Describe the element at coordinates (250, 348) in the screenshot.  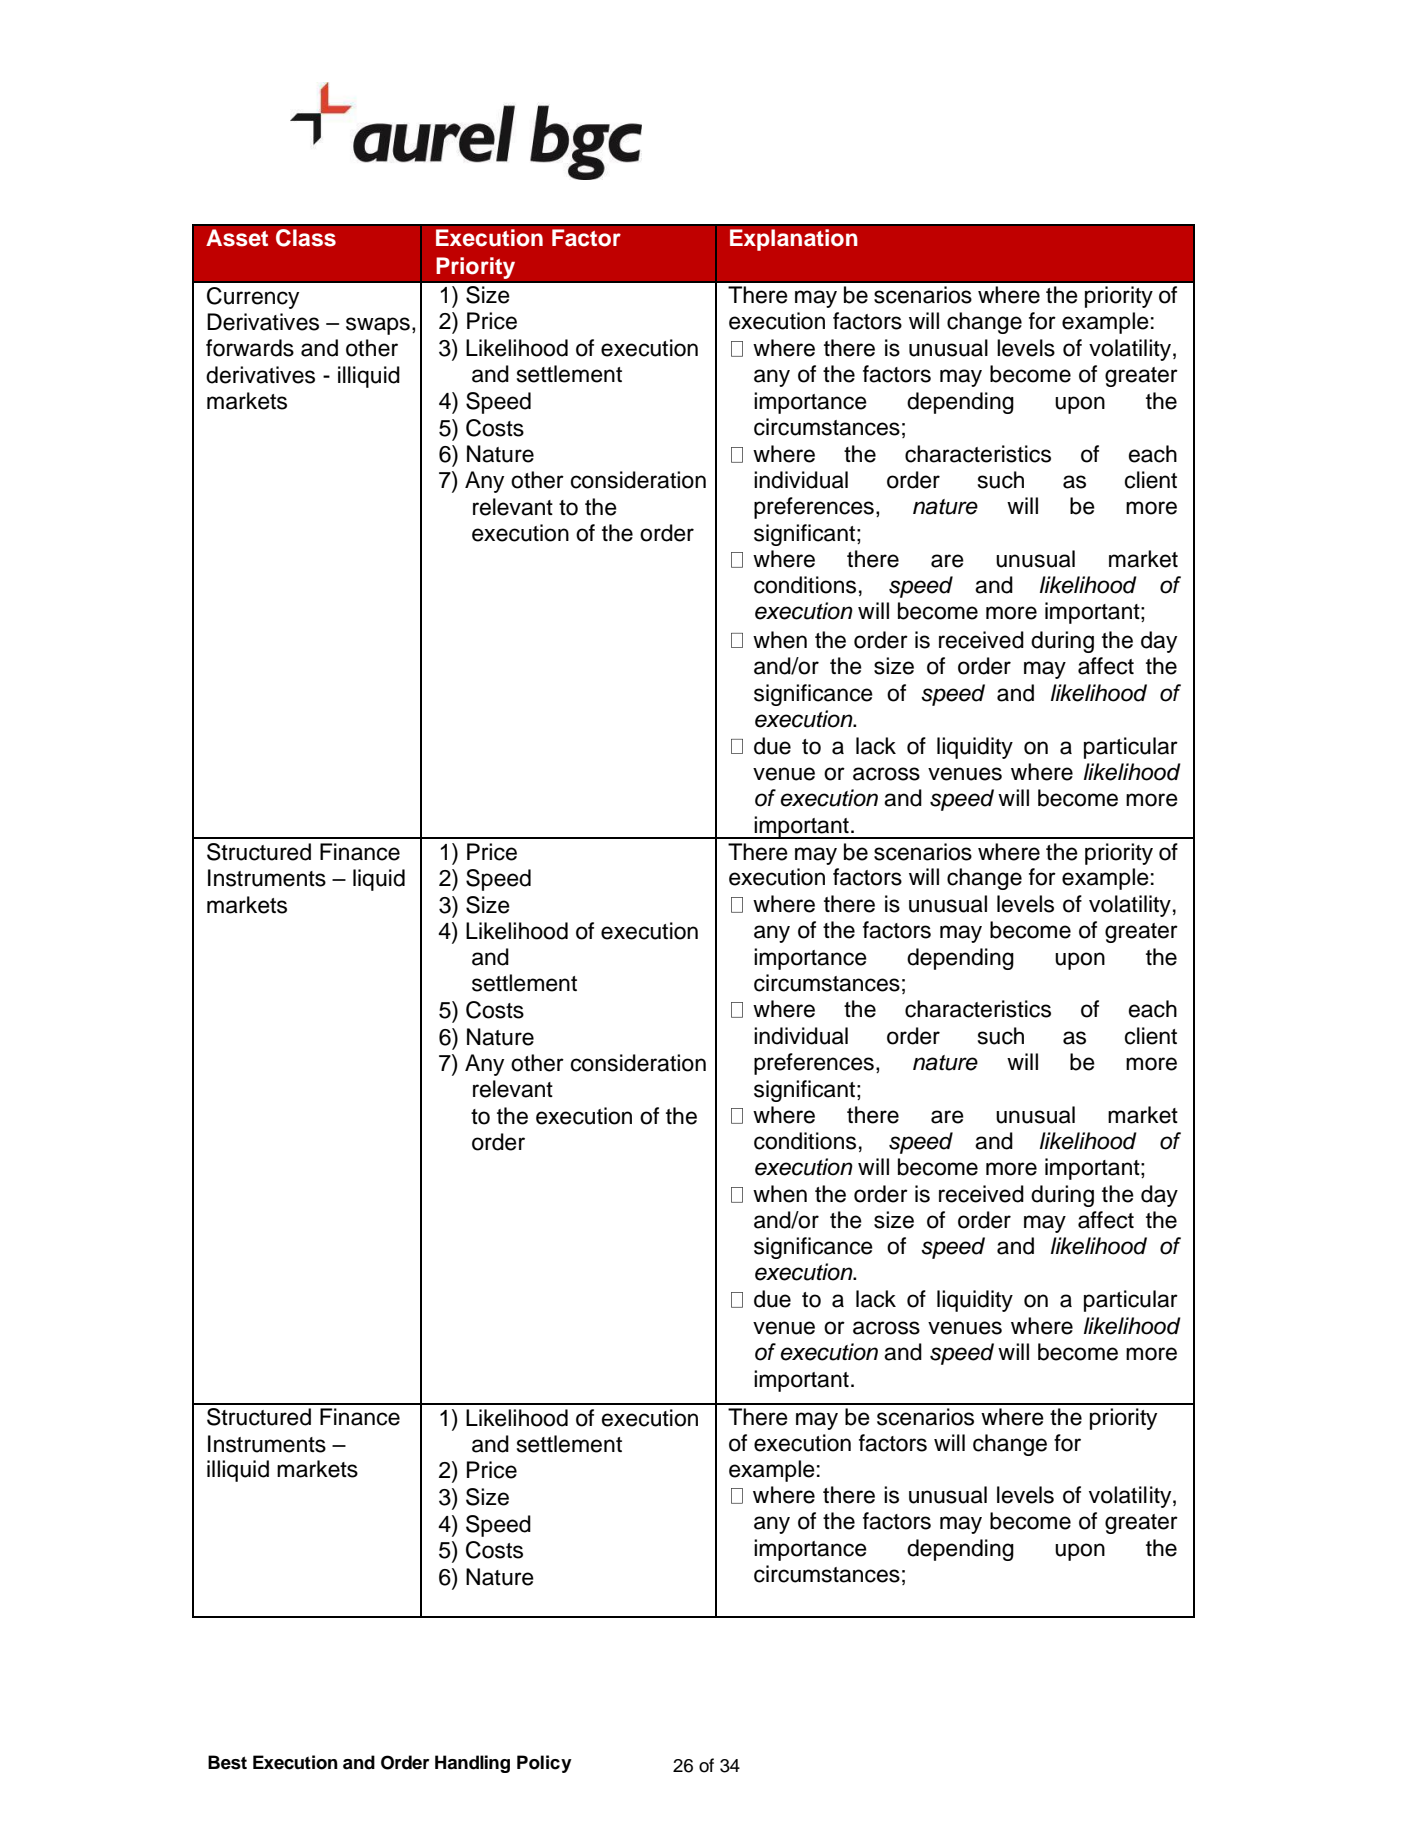
I see `forwards` at that location.
